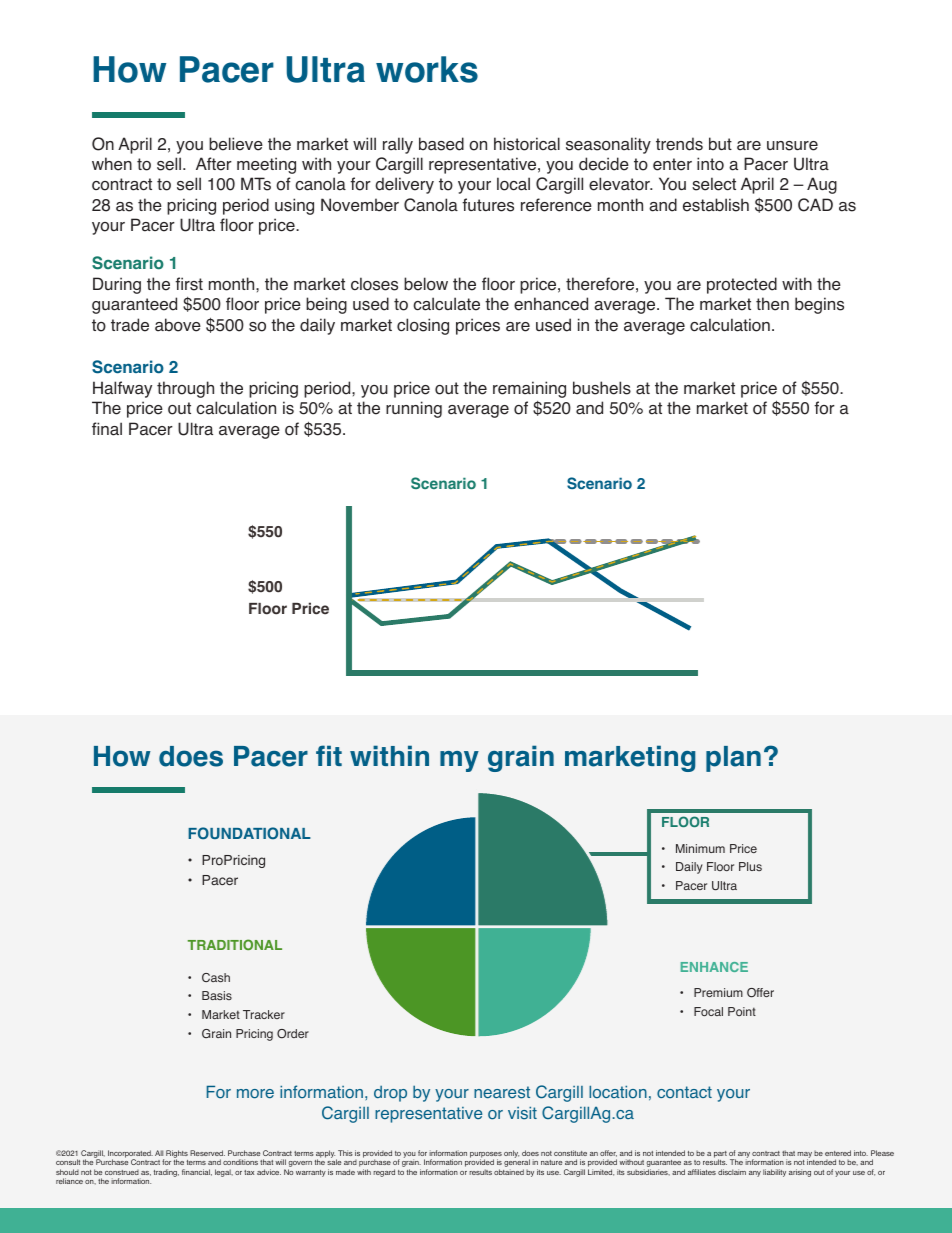 The width and height of the page is (952, 1233). What do you see at coordinates (427, 69) in the page?
I see `works` at bounding box center [427, 69].
